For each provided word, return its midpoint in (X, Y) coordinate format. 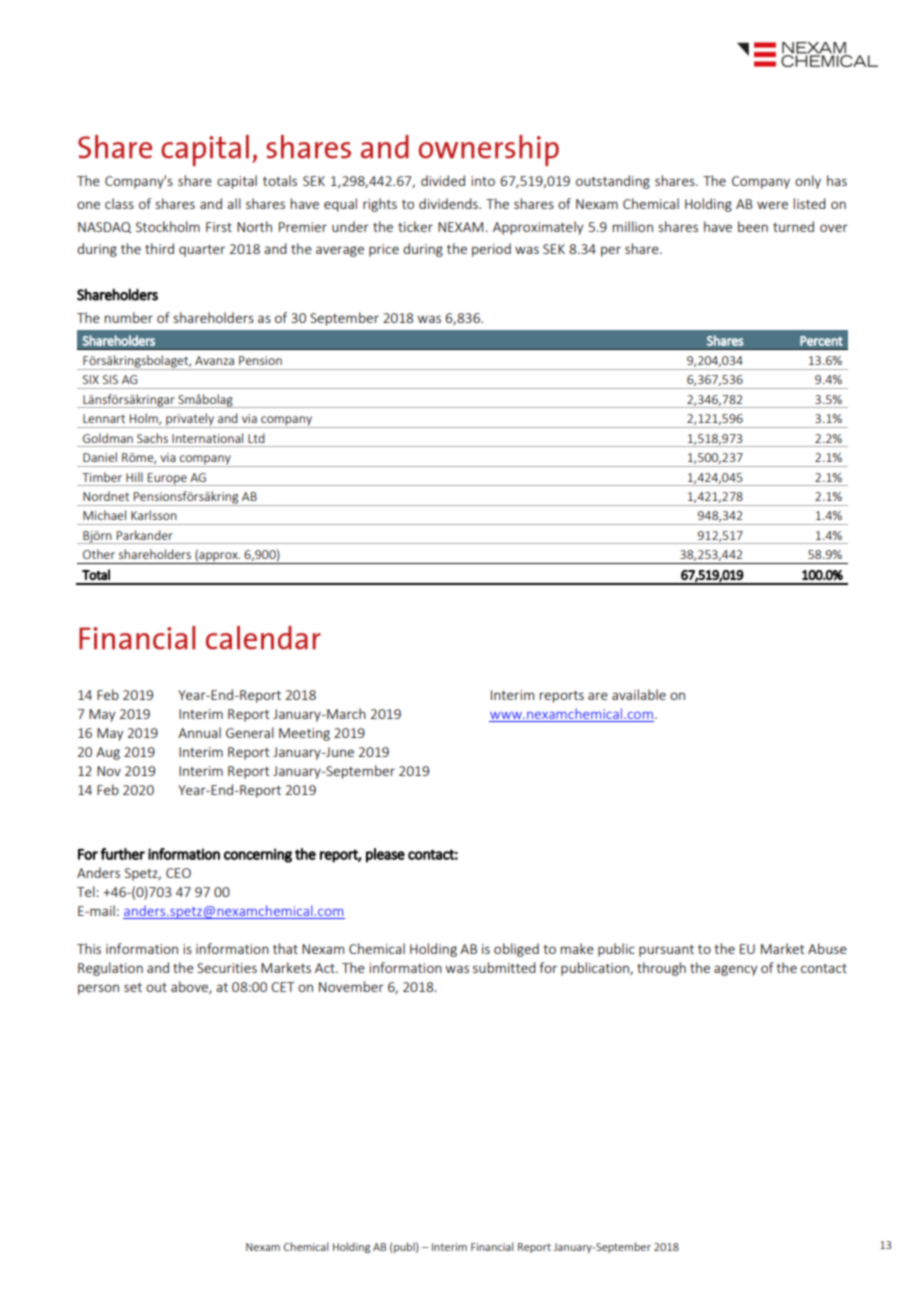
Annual (199, 732)
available (639, 694)
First (219, 227)
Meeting (304, 734)
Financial (492, 1246)
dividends (449, 203)
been (753, 226)
